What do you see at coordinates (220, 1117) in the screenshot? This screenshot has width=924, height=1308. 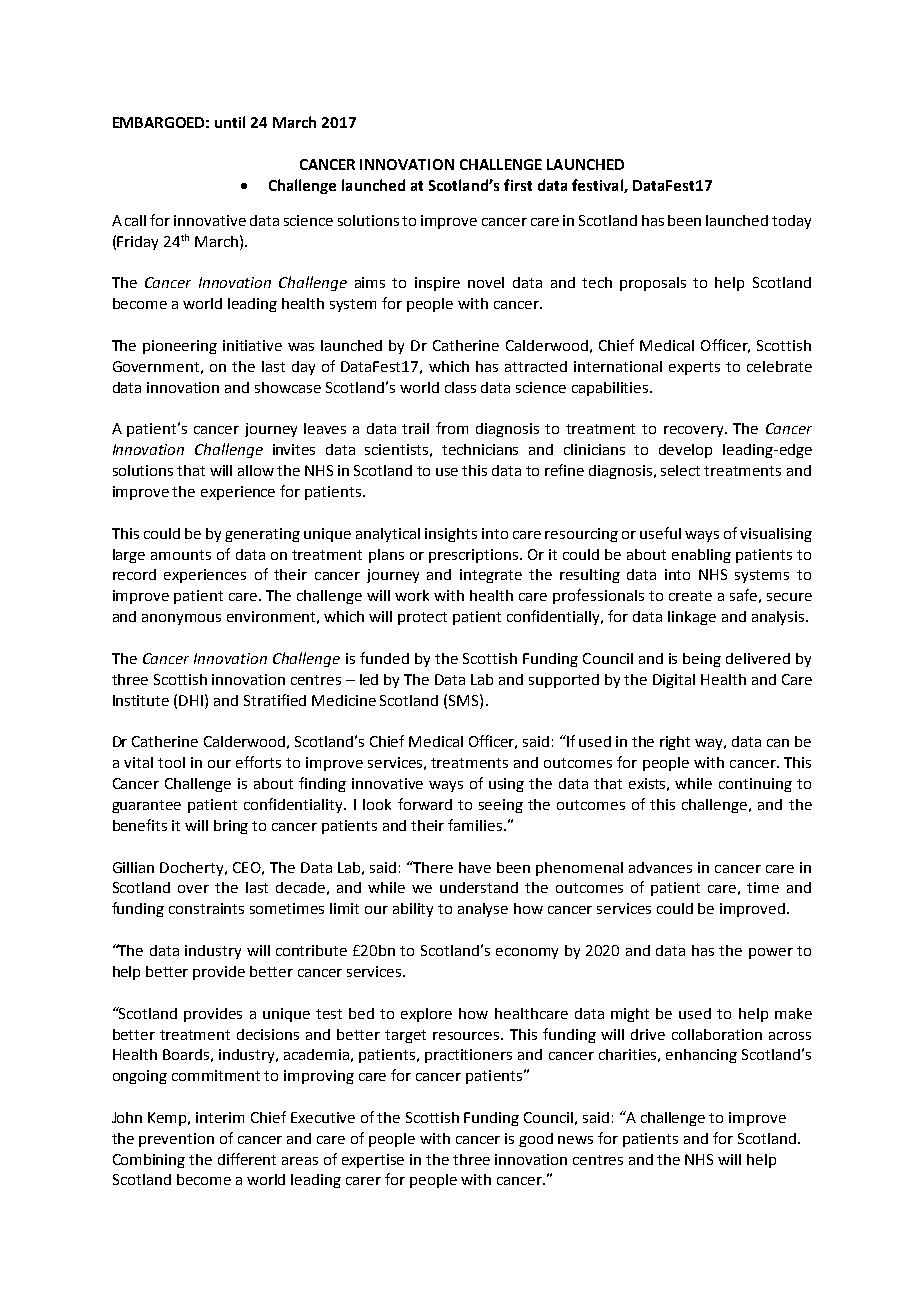 I see `interim` at bounding box center [220, 1117].
